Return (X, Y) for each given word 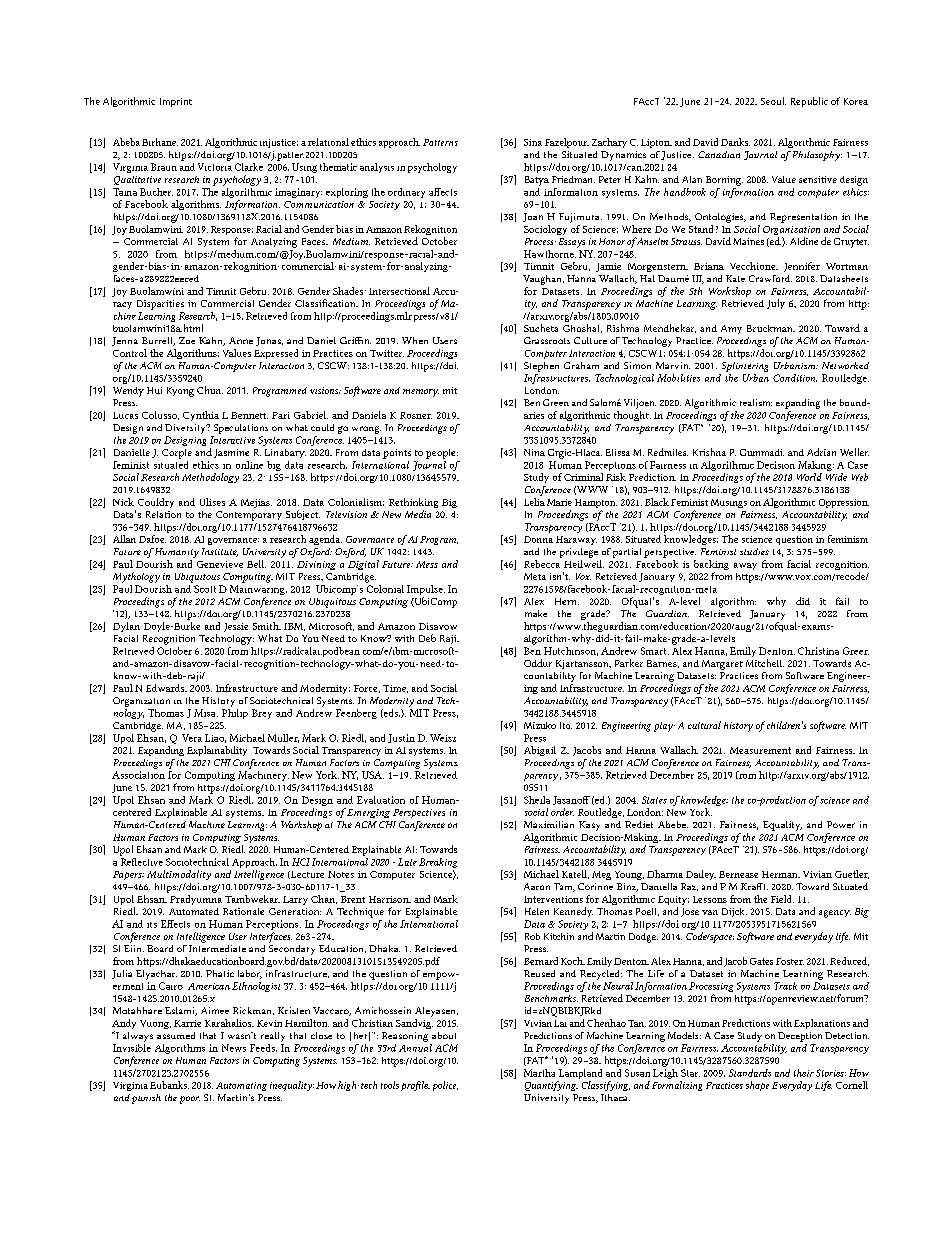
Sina (533, 142)
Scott (205, 589)
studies (754, 551)
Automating (241, 1086)
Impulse (426, 590)
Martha (539, 1073)
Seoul (773, 101)
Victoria (215, 167)
